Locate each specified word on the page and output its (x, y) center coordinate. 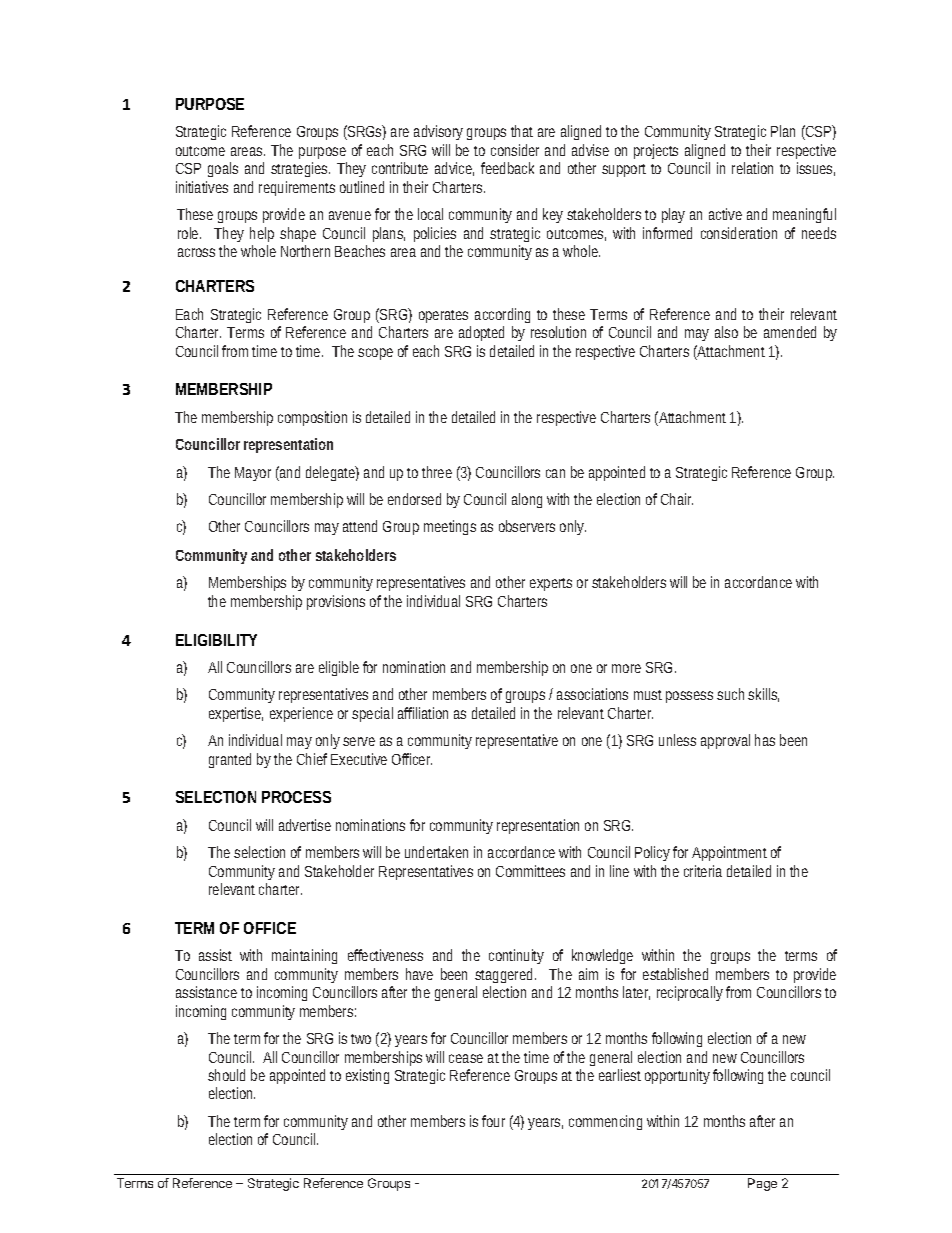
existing (367, 1076)
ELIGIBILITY (216, 640)
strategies (300, 169)
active (725, 214)
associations (592, 694)
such (730, 694)
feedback (507, 168)
